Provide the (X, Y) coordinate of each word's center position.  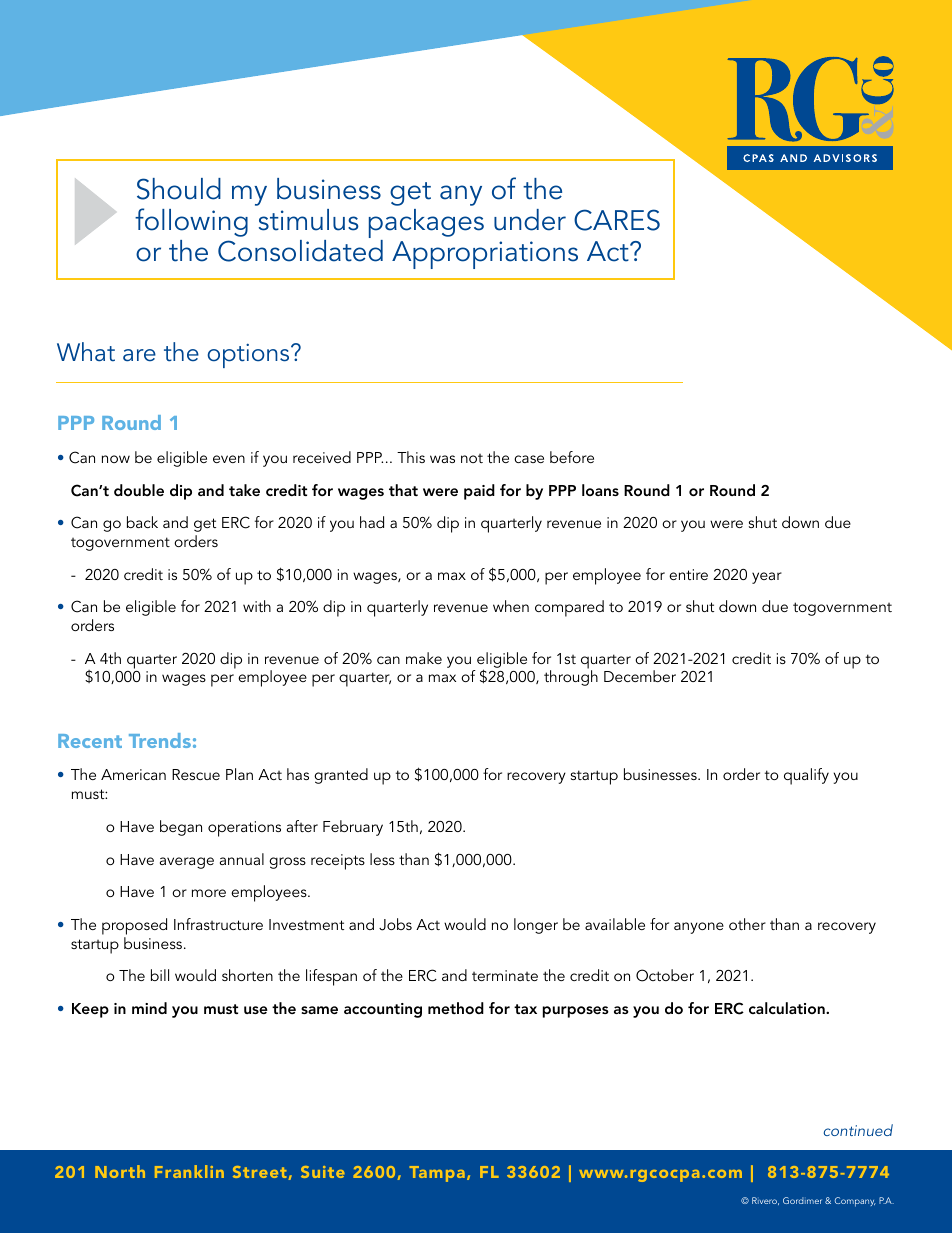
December (640, 676)
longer (536, 926)
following (191, 222)
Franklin (189, 1171)
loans (600, 490)
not (472, 458)
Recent (90, 741)
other (747, 924)
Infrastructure (218, 924)
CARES (617, 220)
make (424, 658)
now (116, 459)
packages (426, 225)
